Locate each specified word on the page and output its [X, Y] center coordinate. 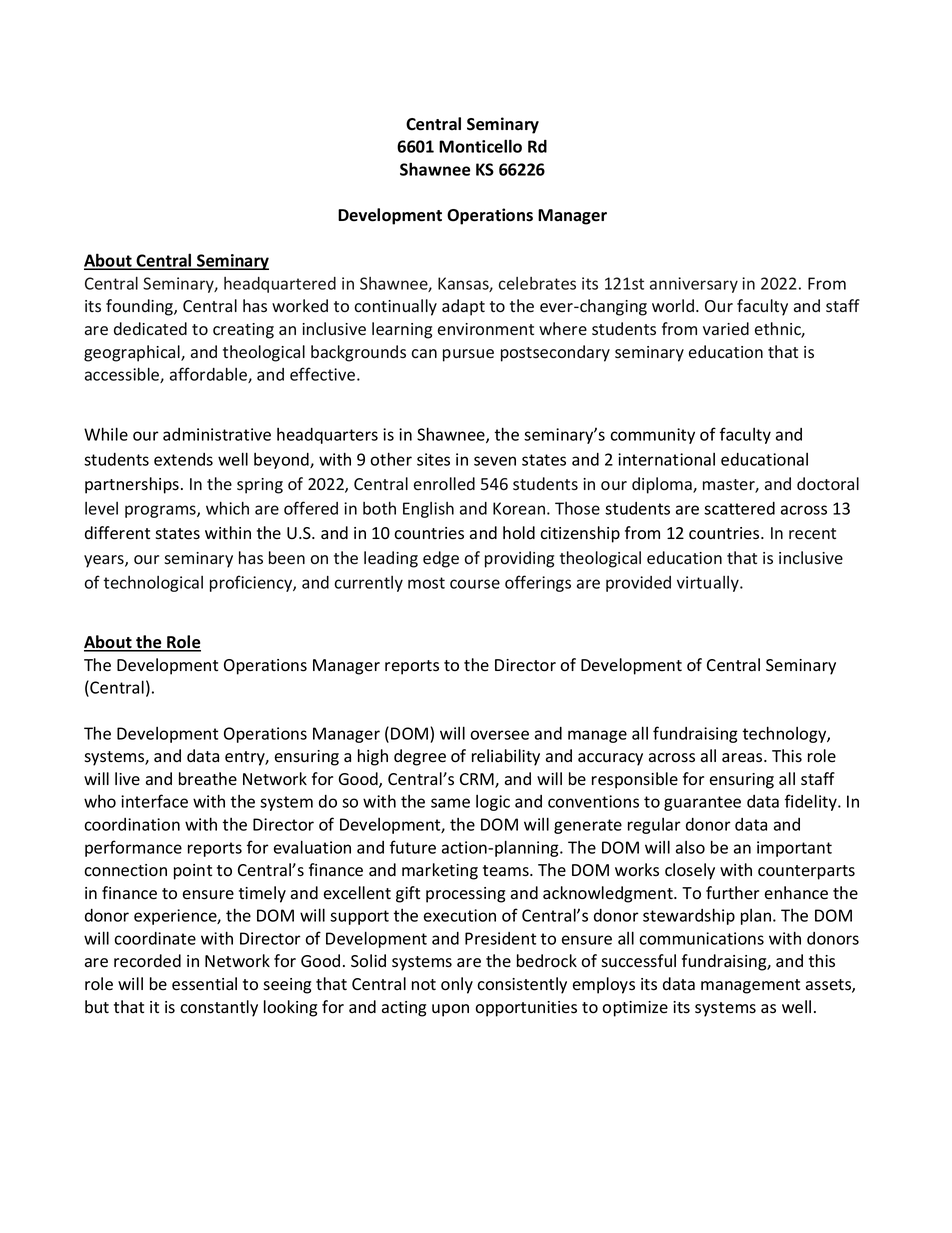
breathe [208, 779]
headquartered [280, 285]
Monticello [480, 146]
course [475, 584]
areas [743, 758]
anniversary [694, 285]
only [457, 985]
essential [204, 984]
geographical [133, 353]
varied [726, 329]
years [105, 561]
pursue [468, 355]
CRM [478, 780]
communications [701, 938]
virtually [709, 584]
